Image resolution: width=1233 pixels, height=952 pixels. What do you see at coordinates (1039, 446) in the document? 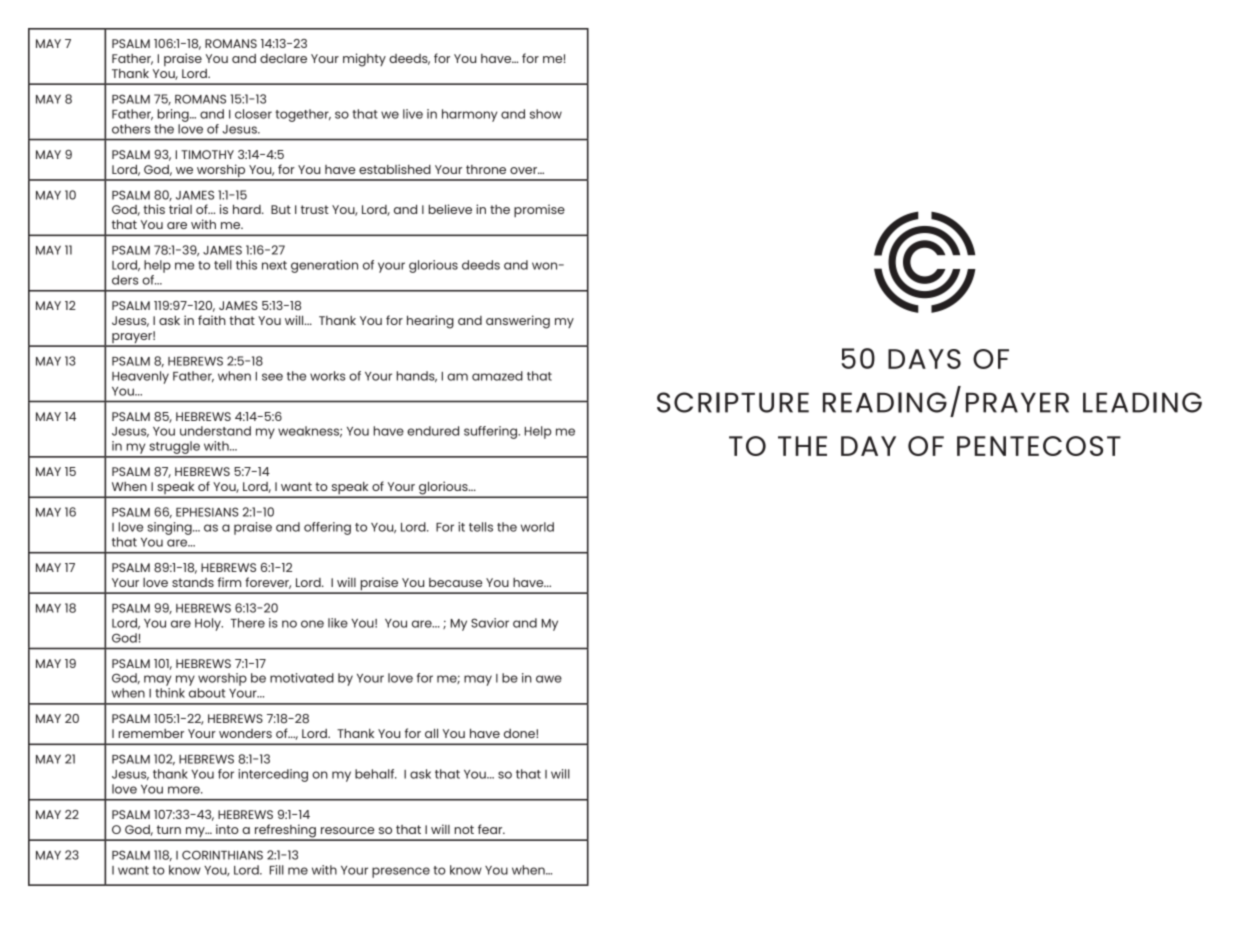
I see `PENTECOST` at bounding box center [1039, 446].
